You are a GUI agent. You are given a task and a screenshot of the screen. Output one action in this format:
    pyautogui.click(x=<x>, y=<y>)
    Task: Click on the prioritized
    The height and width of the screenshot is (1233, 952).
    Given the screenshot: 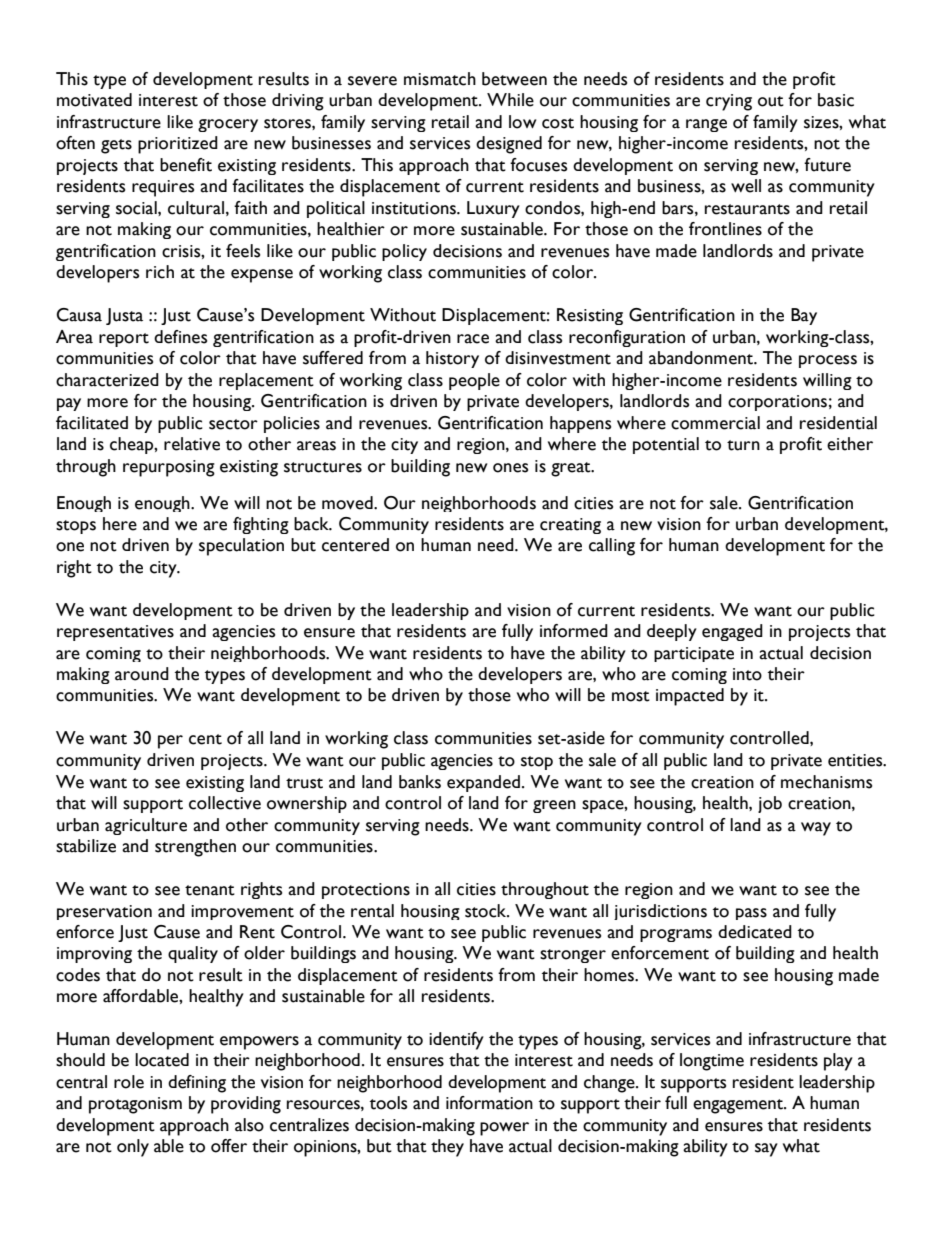 What is the action you would take?
    pyautogui.click(x=178, y=145)
